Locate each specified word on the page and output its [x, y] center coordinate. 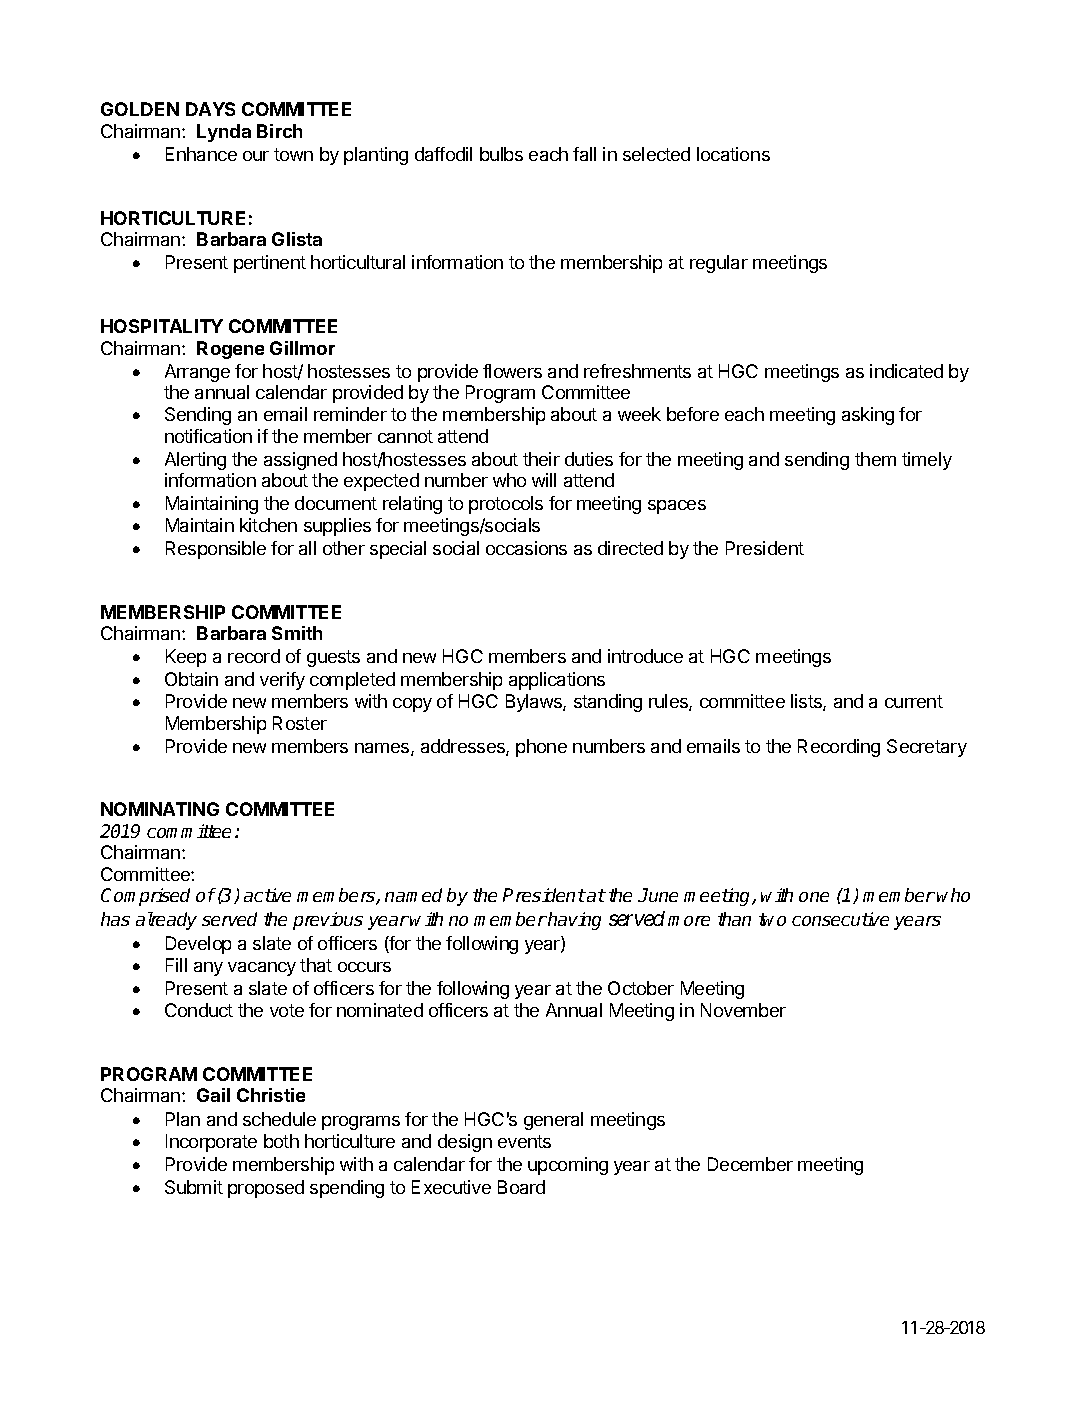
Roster [300, 723]
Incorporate [211, 1143]
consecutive [840, 919]
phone [541, 748]
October [641, 988]
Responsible [216, 550]
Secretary [927, 748]
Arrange [197, 373]
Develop [198, 945]
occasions [526, 548]
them [875, 459]
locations [733, 154]
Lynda [224, 133]
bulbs [501, 154]
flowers [512, 371]
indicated [906, 371]
